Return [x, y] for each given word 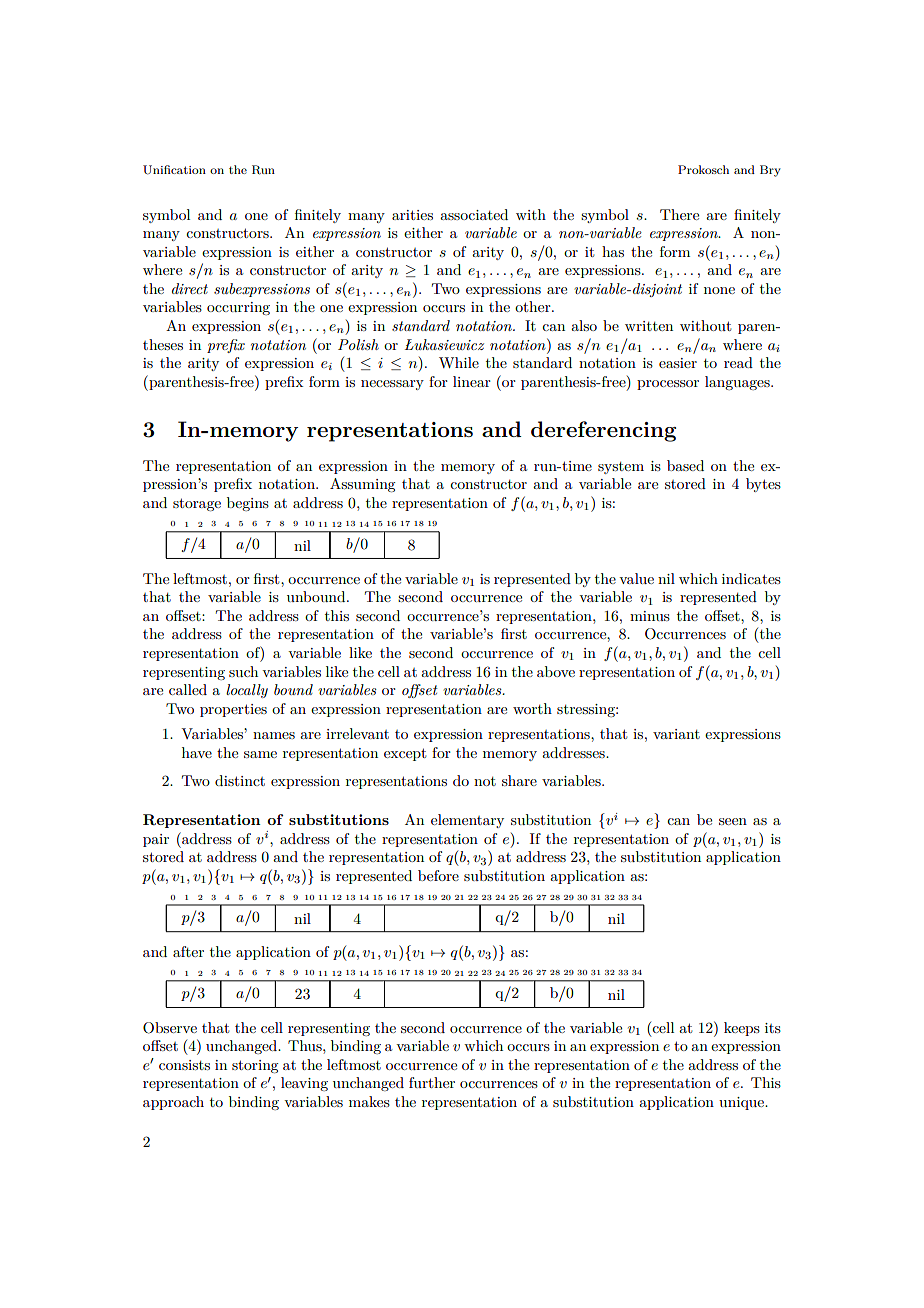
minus [650, 616]
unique [742, 1103]
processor [668, 385]
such [243, 671]
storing [255, 1066]
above [556, 671]
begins [248, 504]
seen [733, 821]
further [432, 1082]
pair [156, 840]
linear [472, 381]
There [679, 214]
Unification [174, 170]
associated [474, 214]
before [438, 875]
